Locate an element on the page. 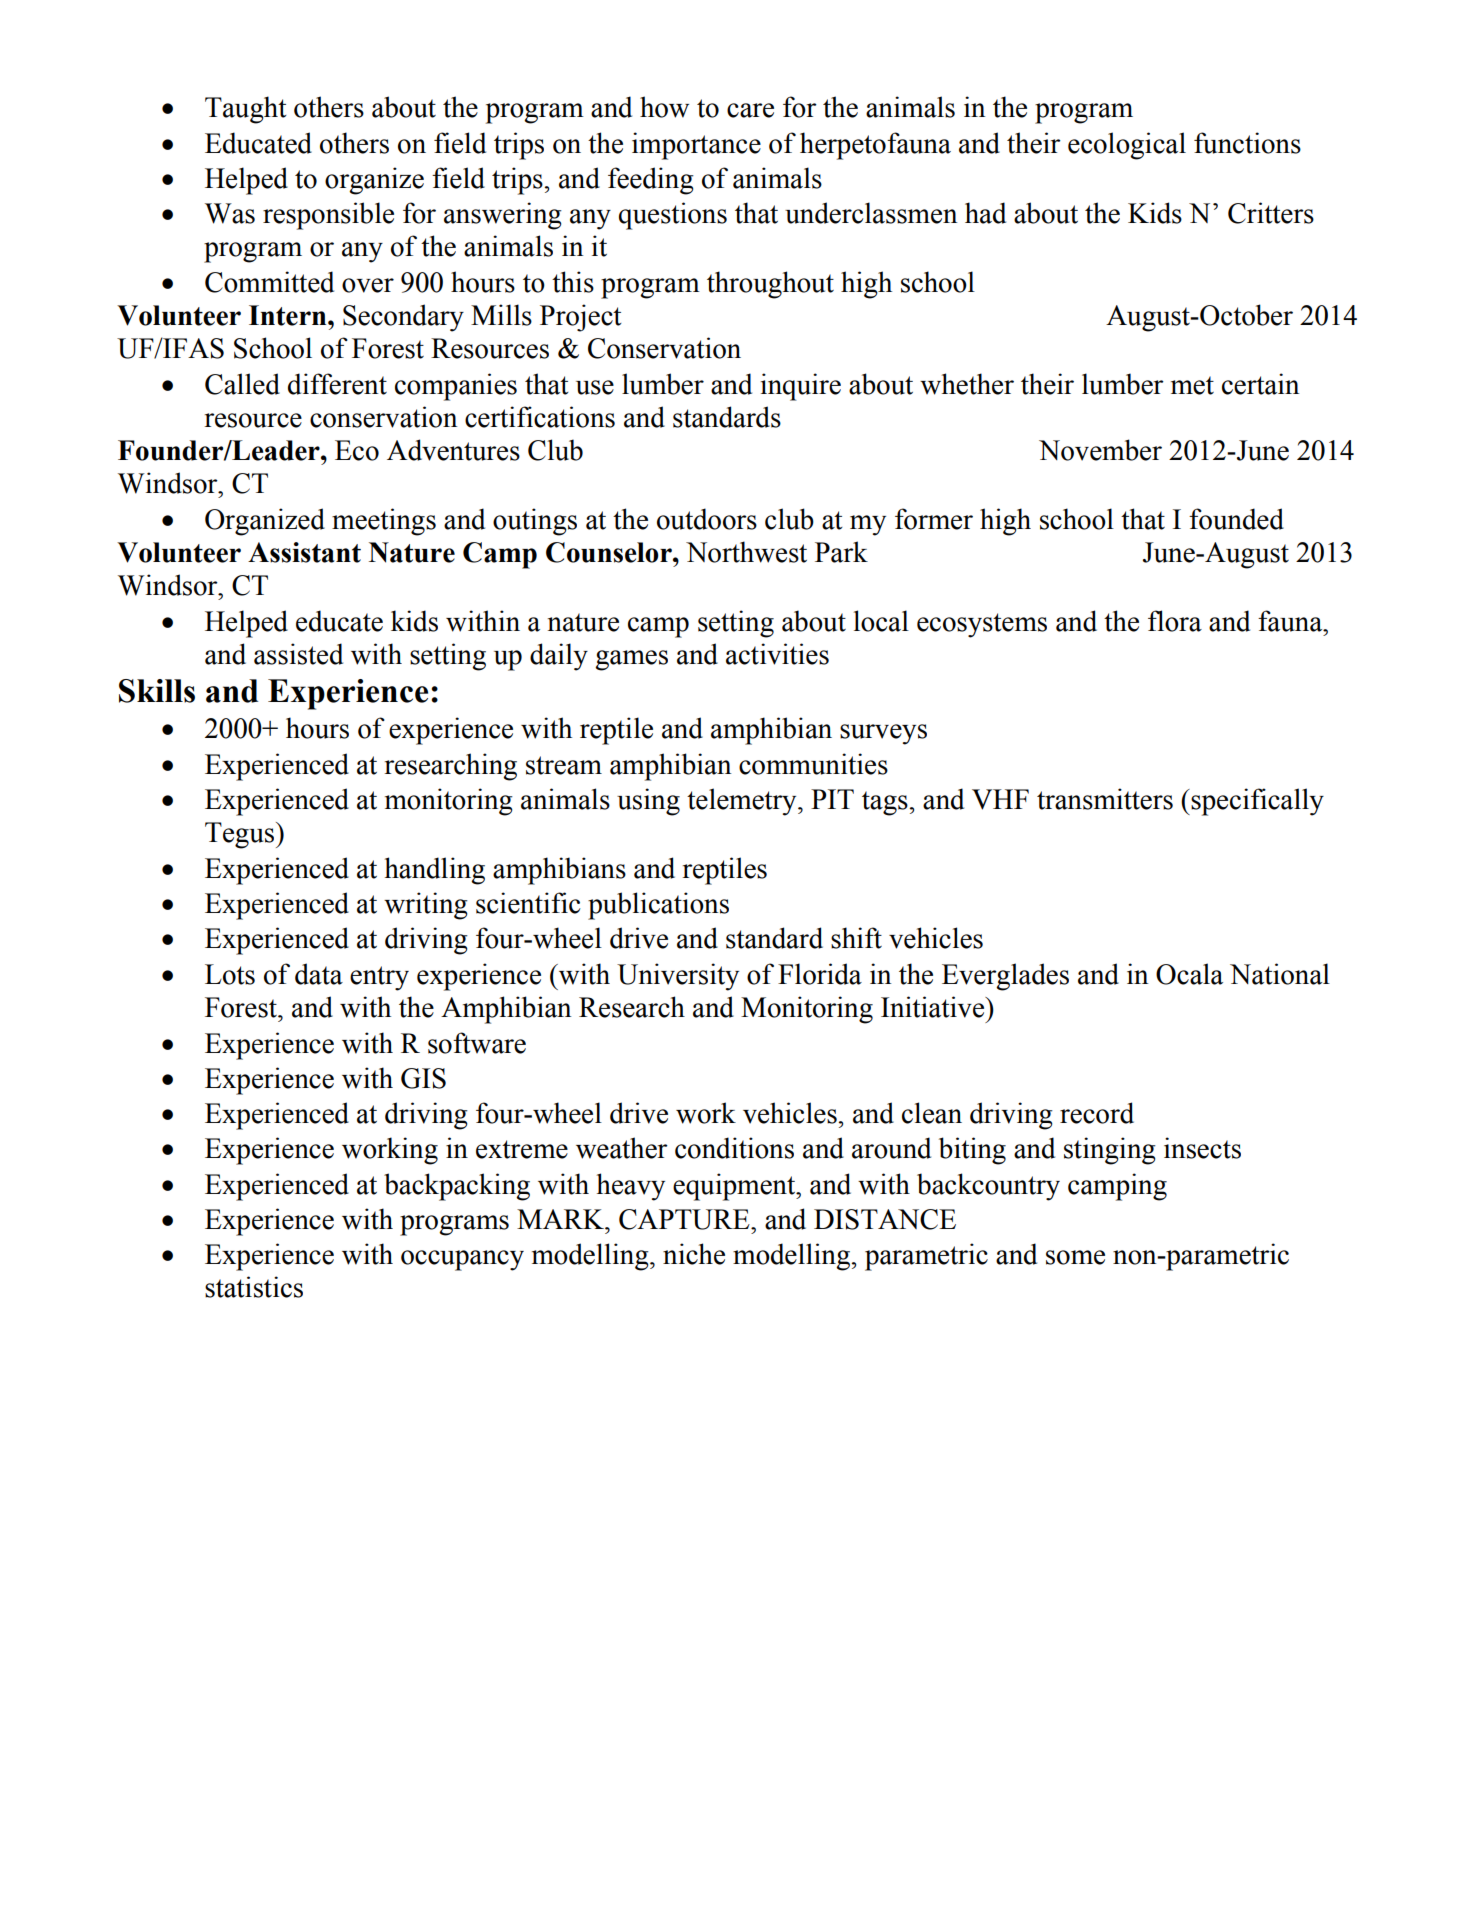 Image resolution: width=1476 pixels, height=1910 pixels. importance is located at coordinates (696, 146).
